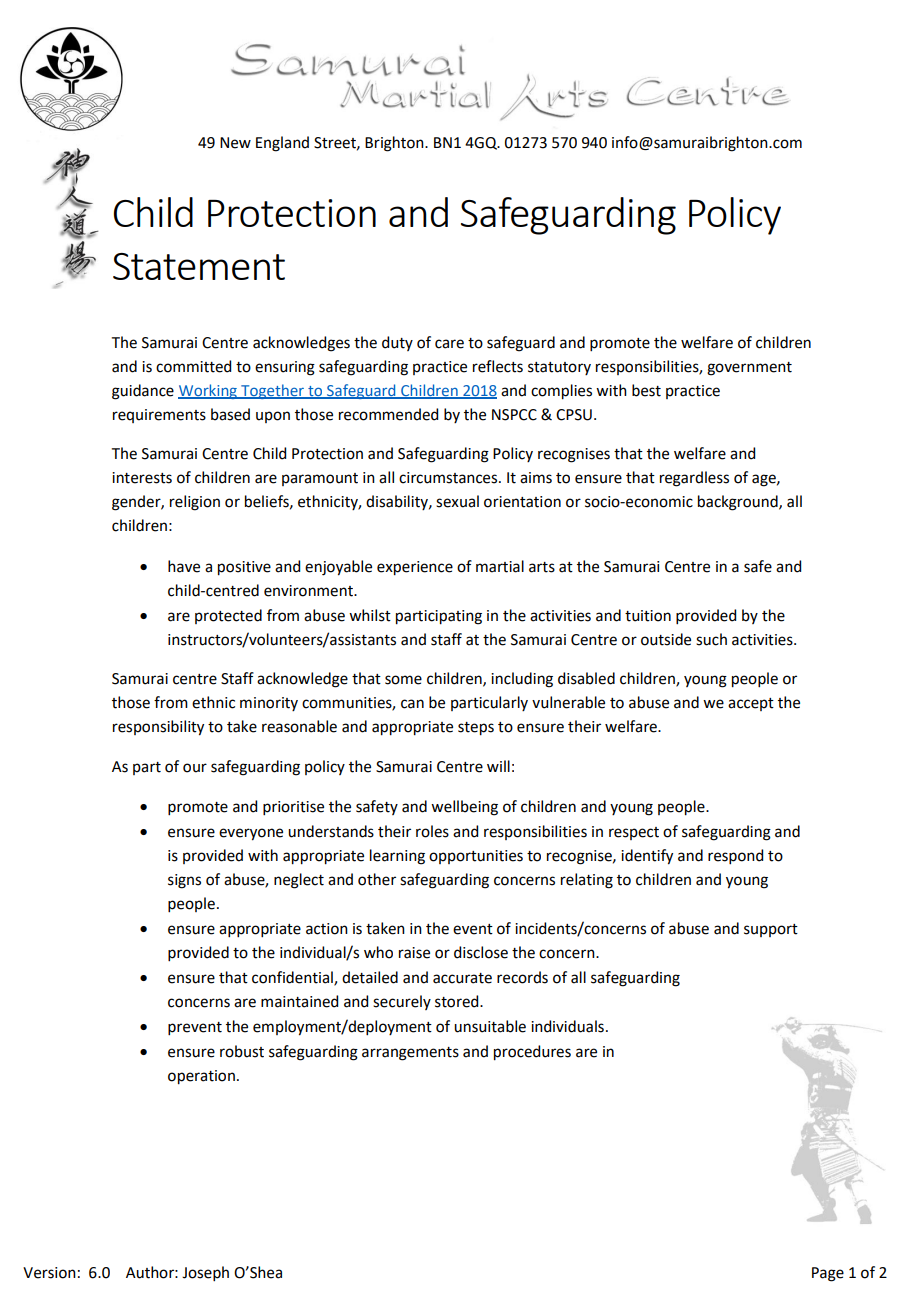  I want to click on Joseph, so click(205, 1273).
